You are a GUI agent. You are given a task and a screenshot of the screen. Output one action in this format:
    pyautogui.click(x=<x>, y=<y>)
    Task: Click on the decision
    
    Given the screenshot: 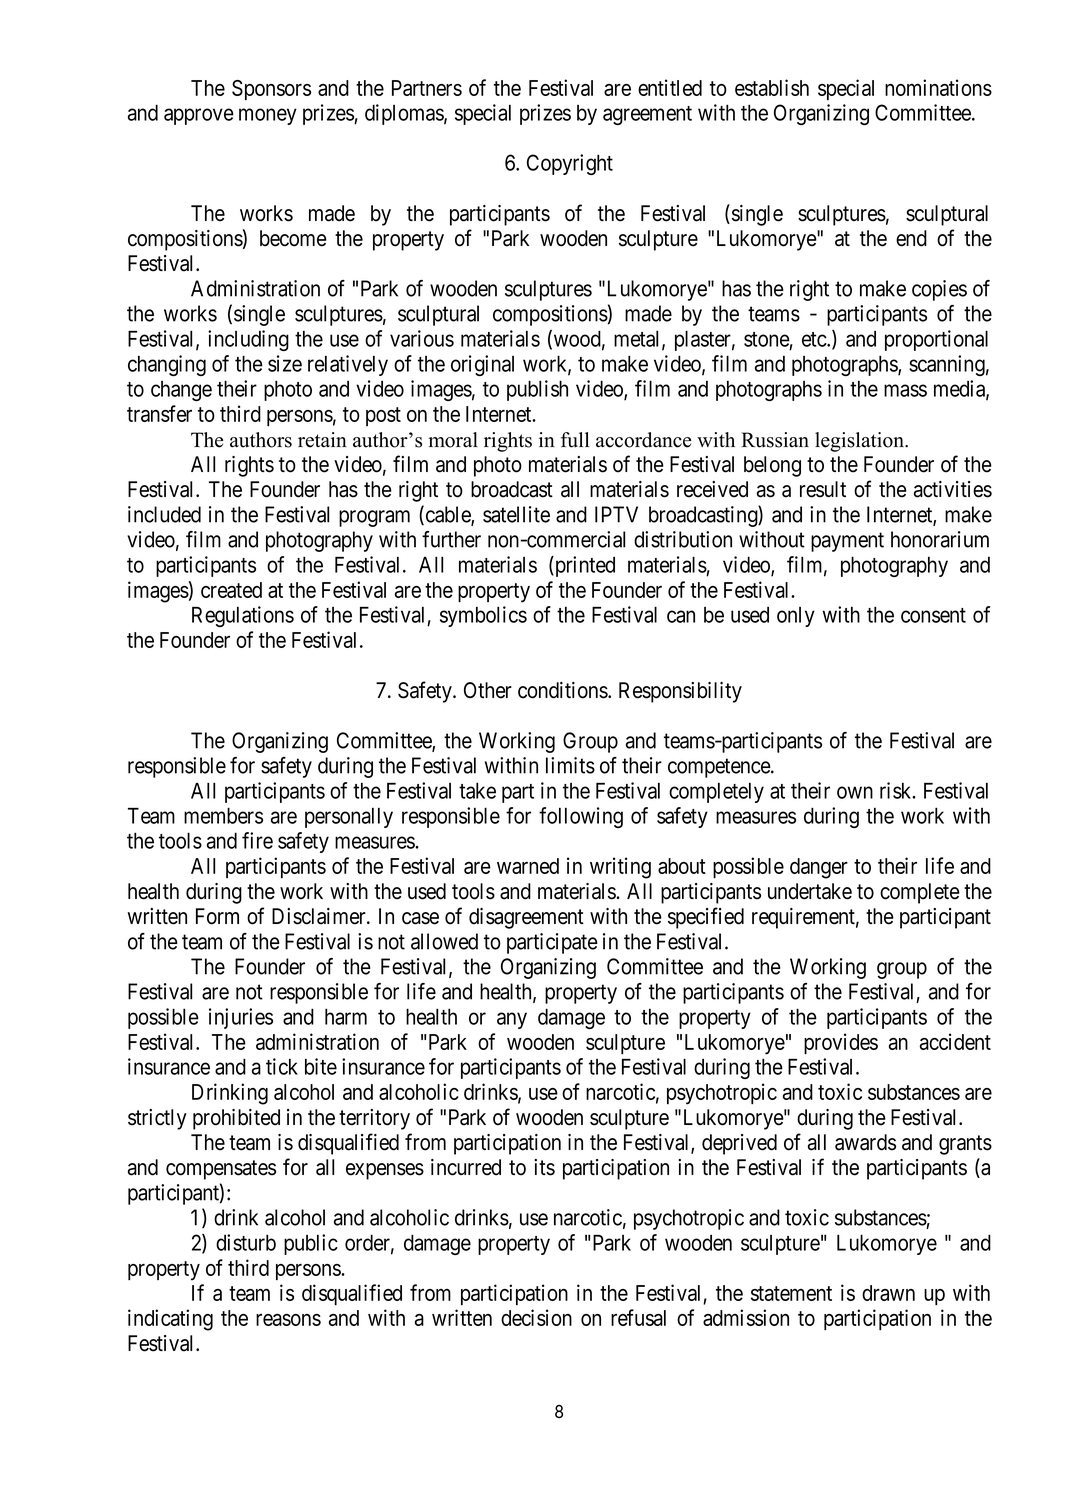 What is the action you would take?
    pyautogui.click(x=536, y=1317)
